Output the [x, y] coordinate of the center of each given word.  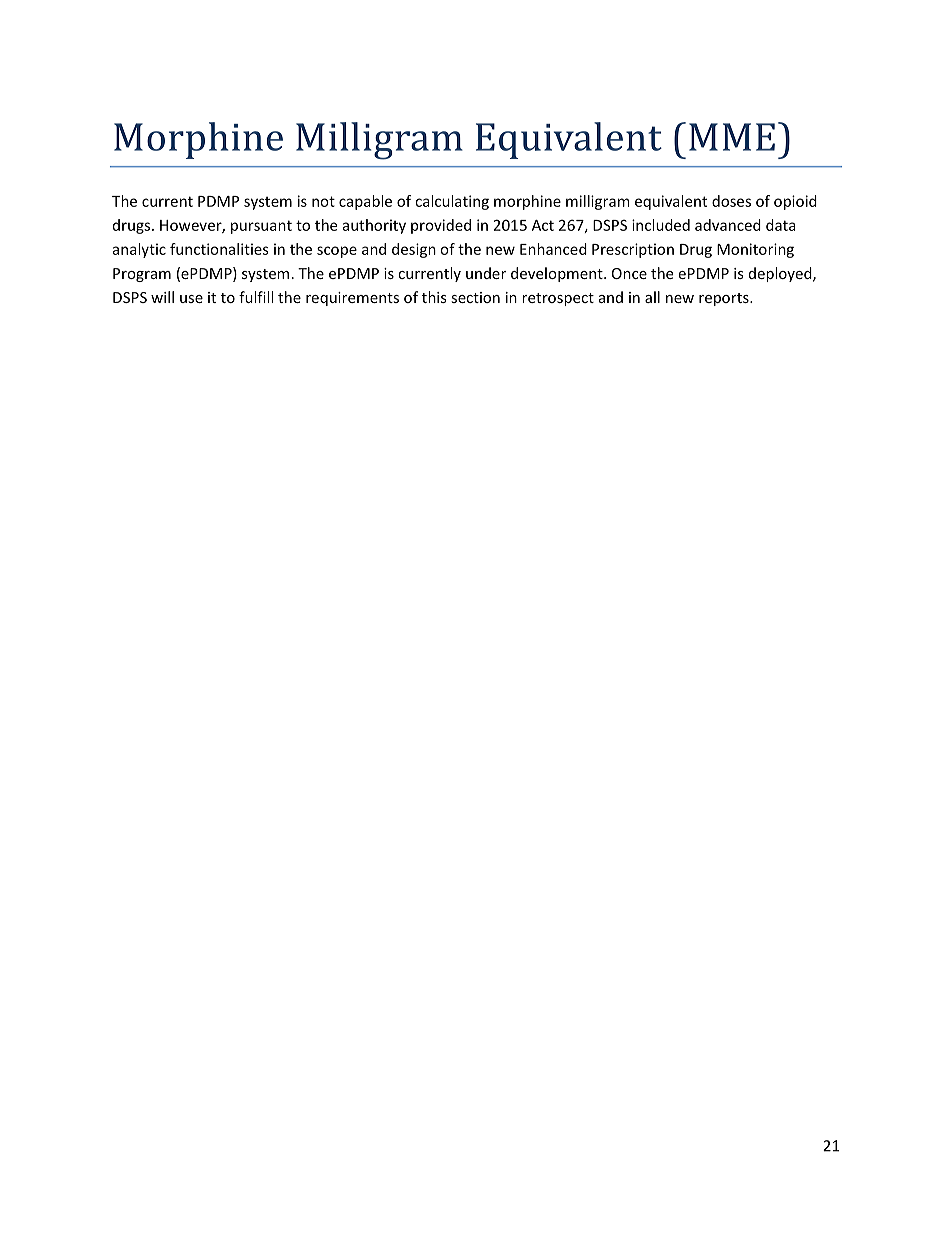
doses [731, 201]
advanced [728, 225]
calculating [452, 202]
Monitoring [755, 250]
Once [629, 273]
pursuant [261, 227]
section [475, 297]
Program [142, 275]
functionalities [219, 249]
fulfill [256, 297]
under [486, 273]
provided [441, 226]
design [414, 250]
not [323, 201]
